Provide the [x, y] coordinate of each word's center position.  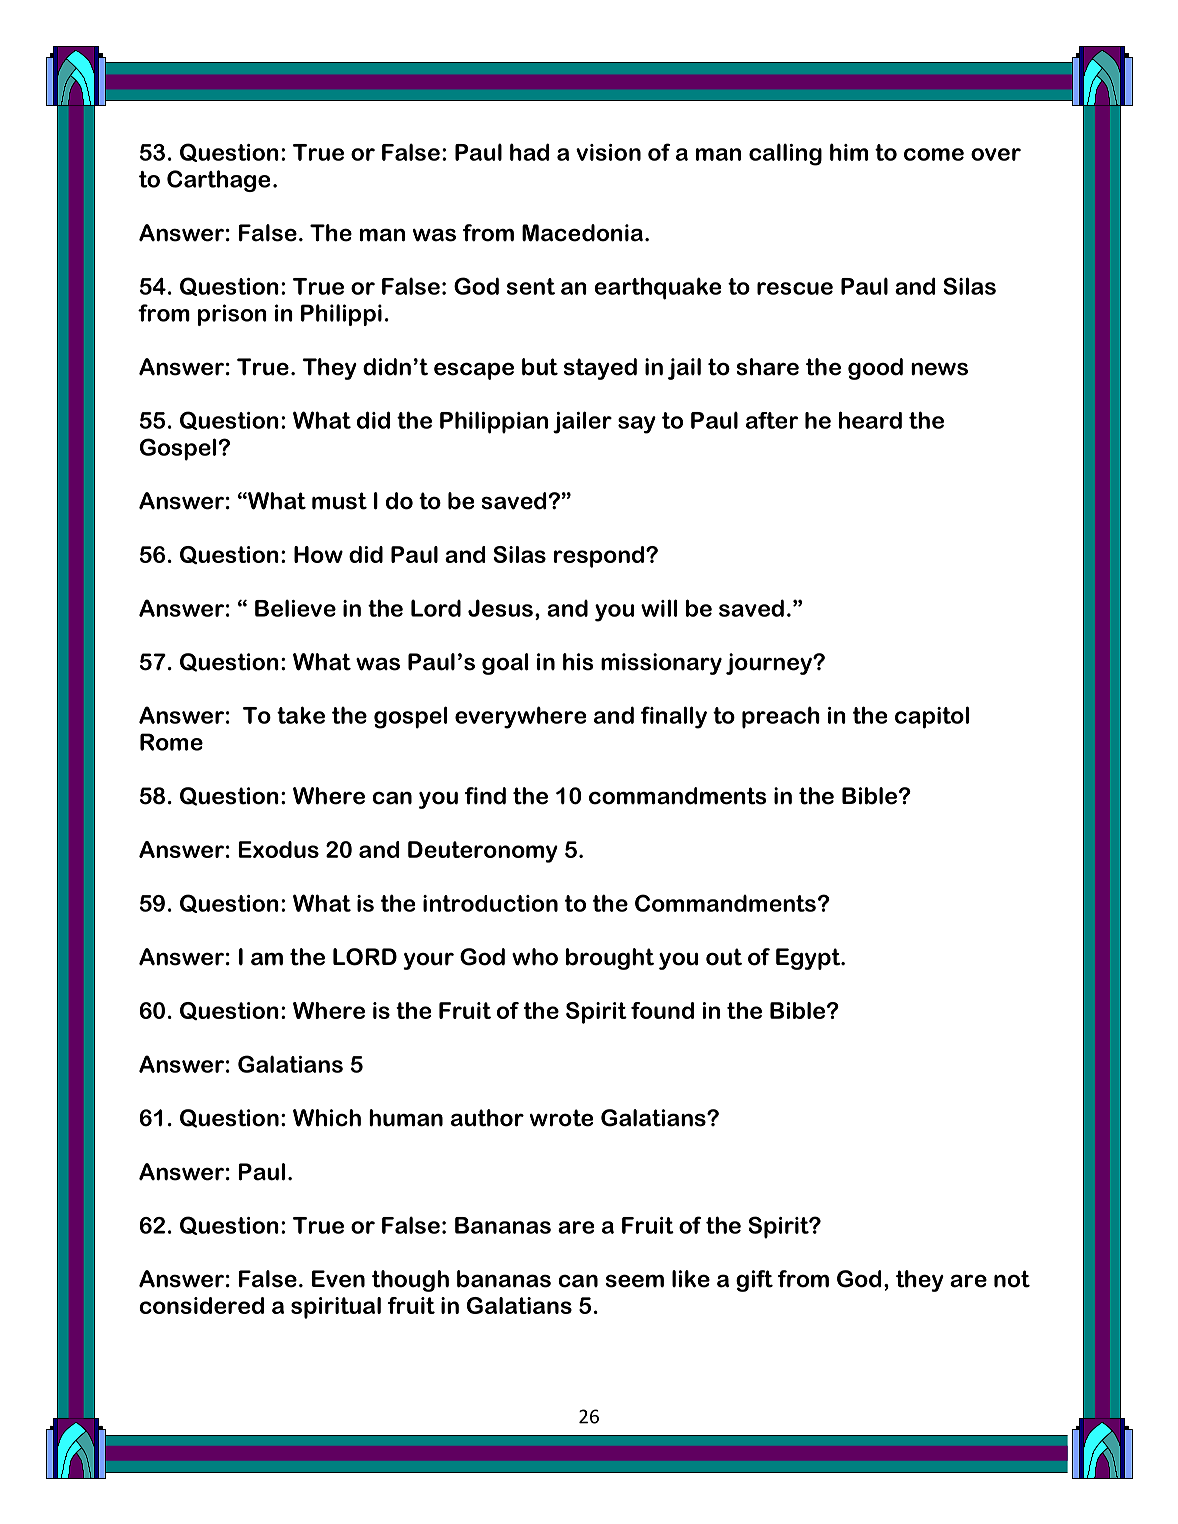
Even [338, 1279]
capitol [932, 717]
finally [674, 717]
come [934, 154]
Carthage [218, 181]
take [301, 715]
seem [635, 1281]
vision [608, 152]
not [1012, 1279]
